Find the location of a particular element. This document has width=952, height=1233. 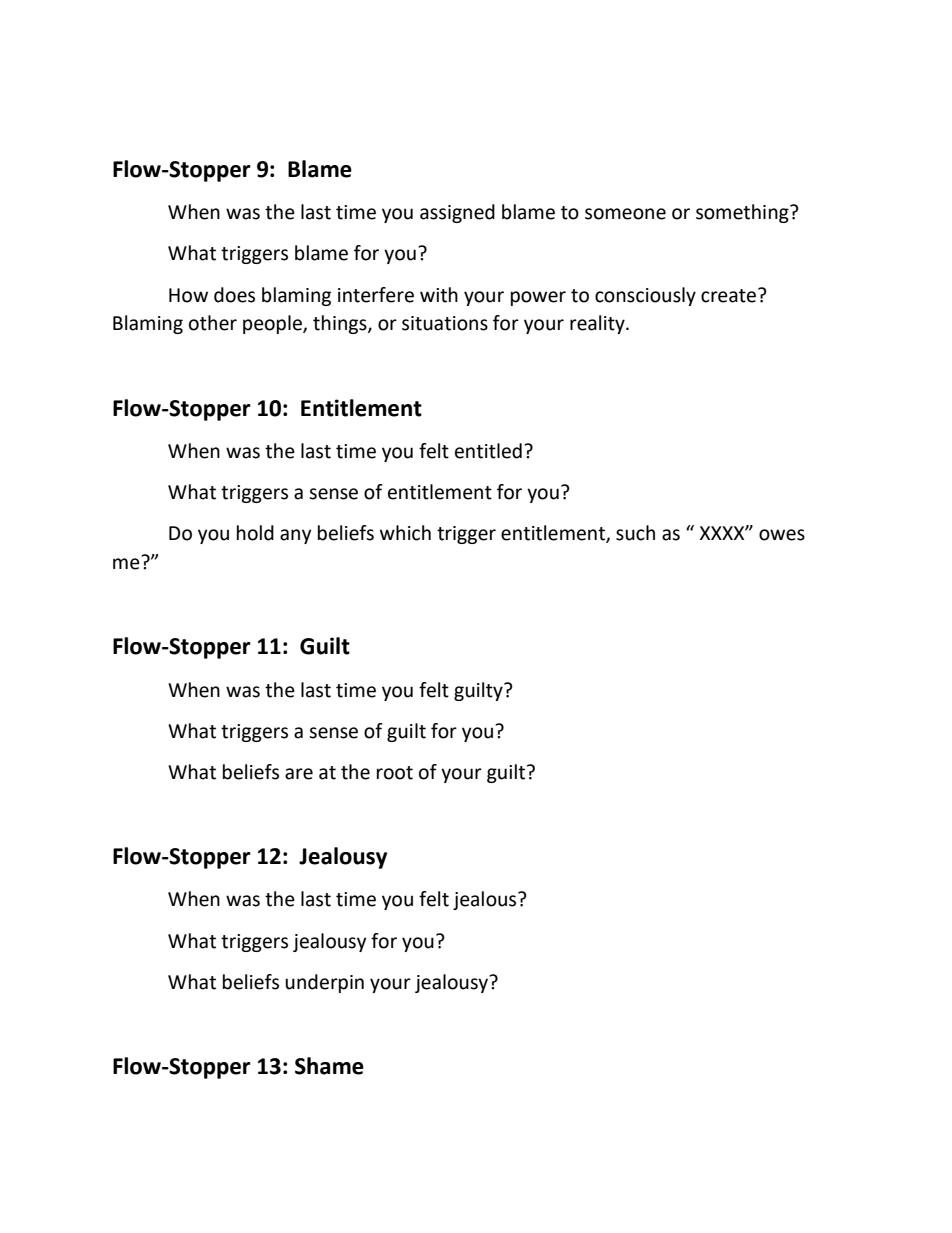

Shame is located at coordinates (329, 1066).
